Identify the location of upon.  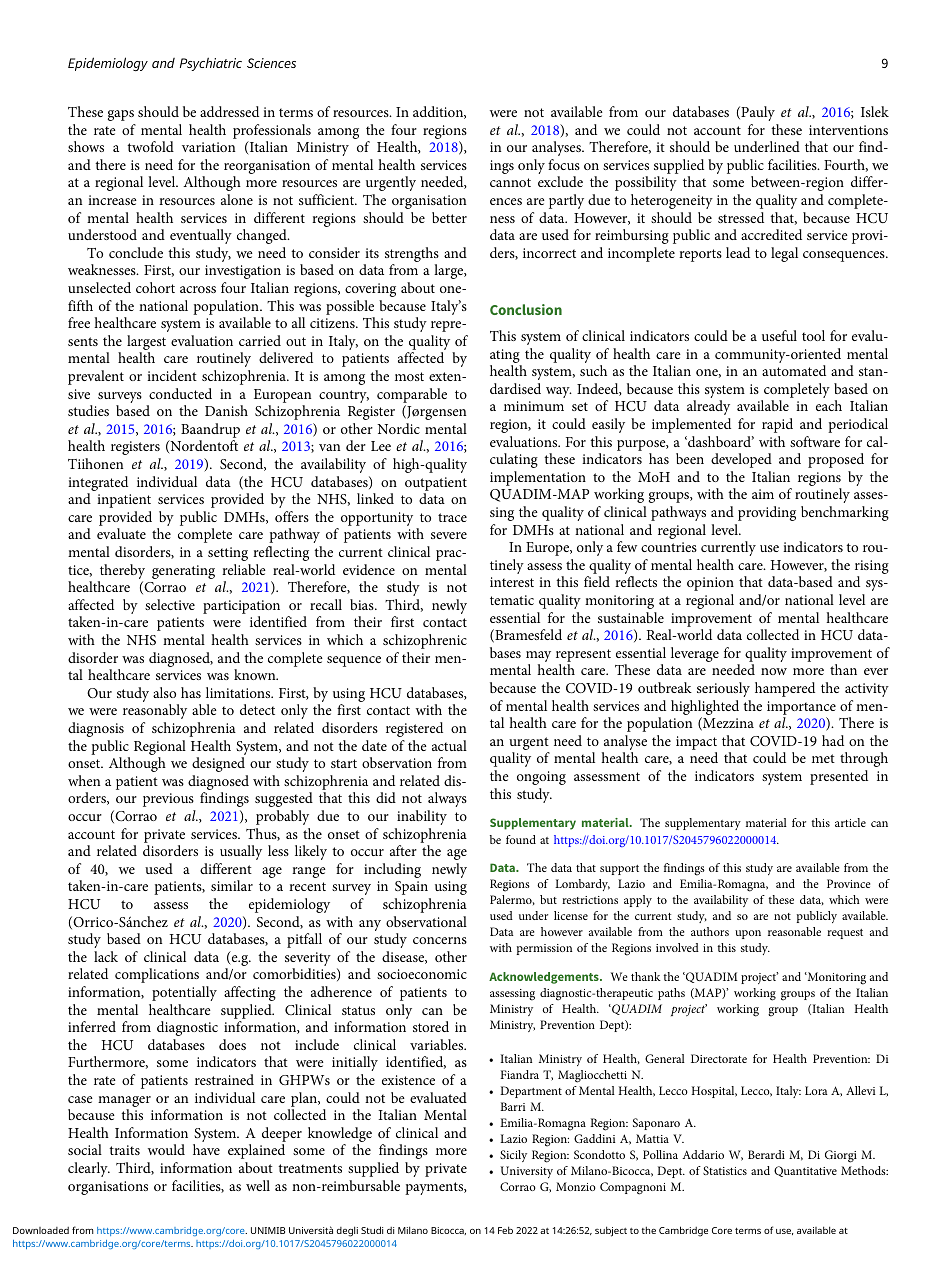
(748, 934).
